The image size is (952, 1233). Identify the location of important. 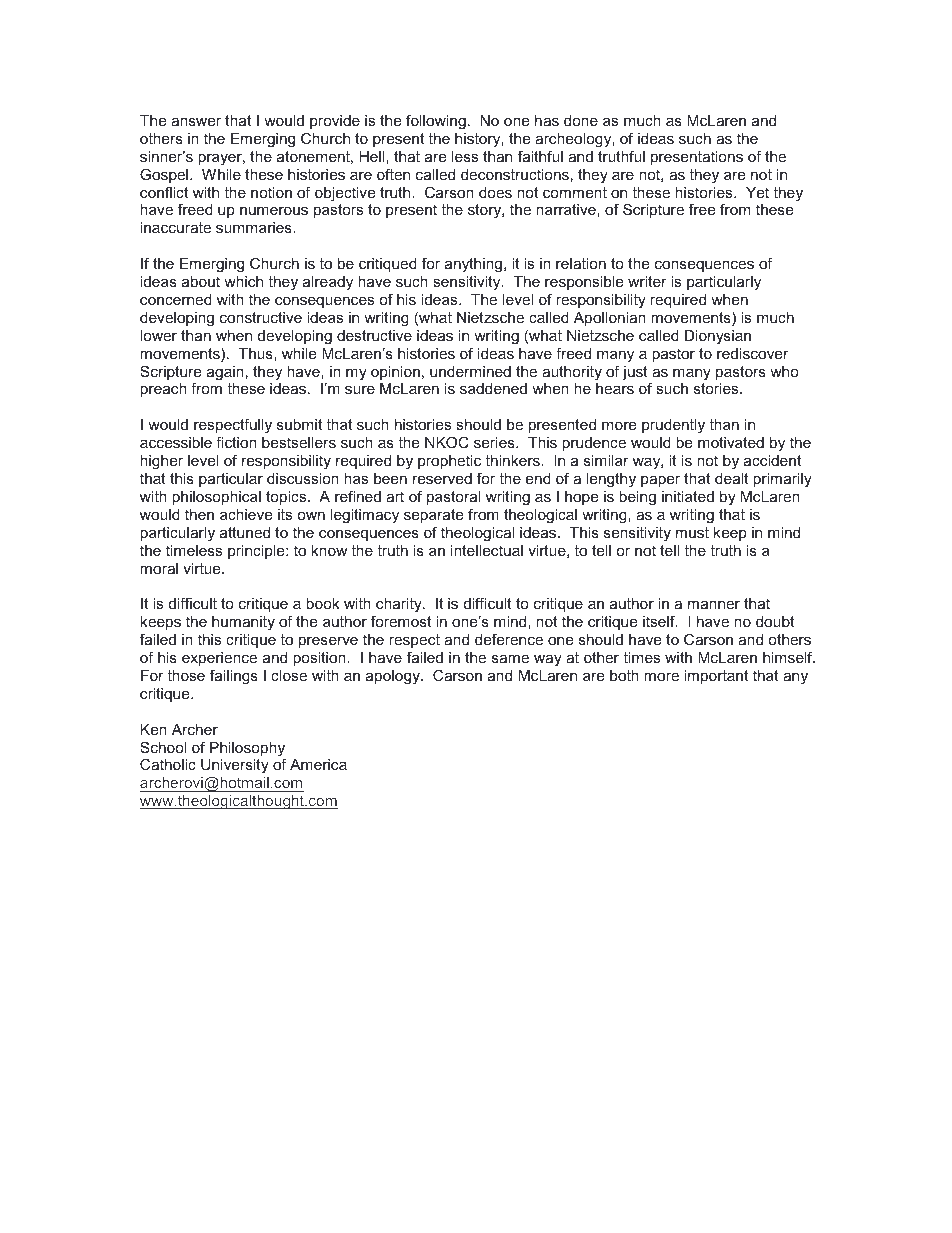
(716, 677).
